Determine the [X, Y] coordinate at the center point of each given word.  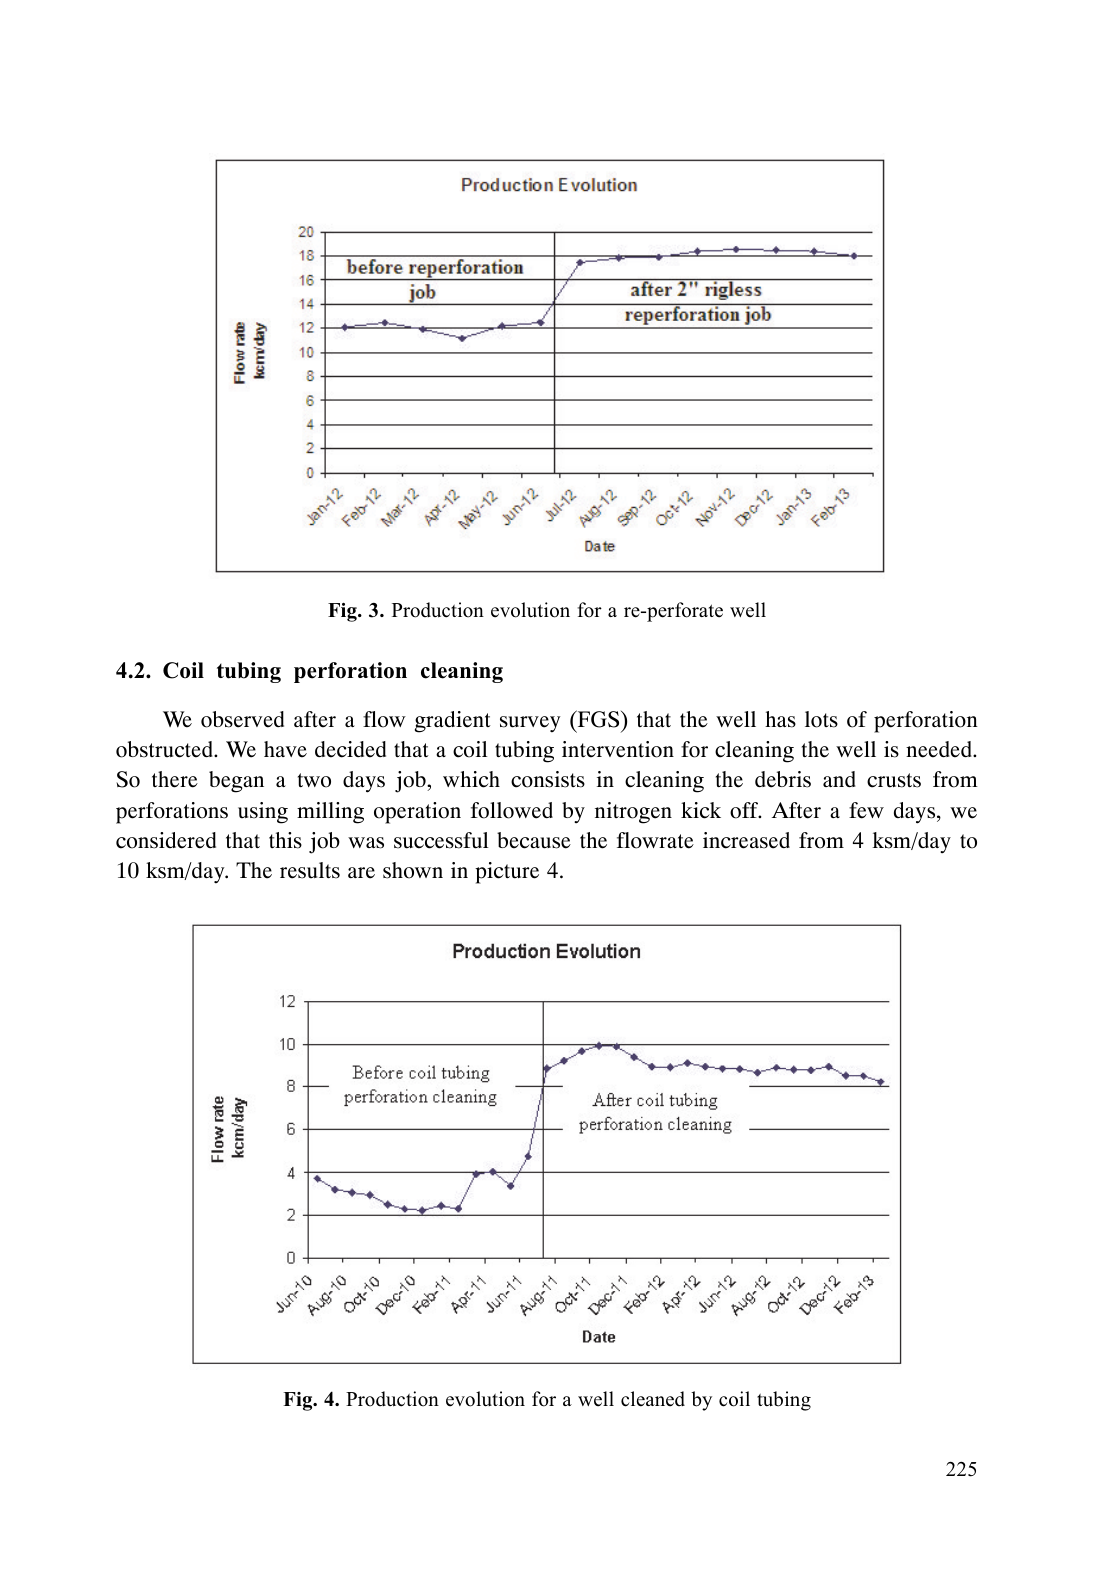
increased [746, 840]
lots [821, 719]
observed [242, 719]
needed [940, 749]
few [866, 810]
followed [512, 810]
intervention [618, 749]
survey [530, 724]
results [310, 870]
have [285, 749]
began [236, 782]
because [534, 840]
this [285, 840]
